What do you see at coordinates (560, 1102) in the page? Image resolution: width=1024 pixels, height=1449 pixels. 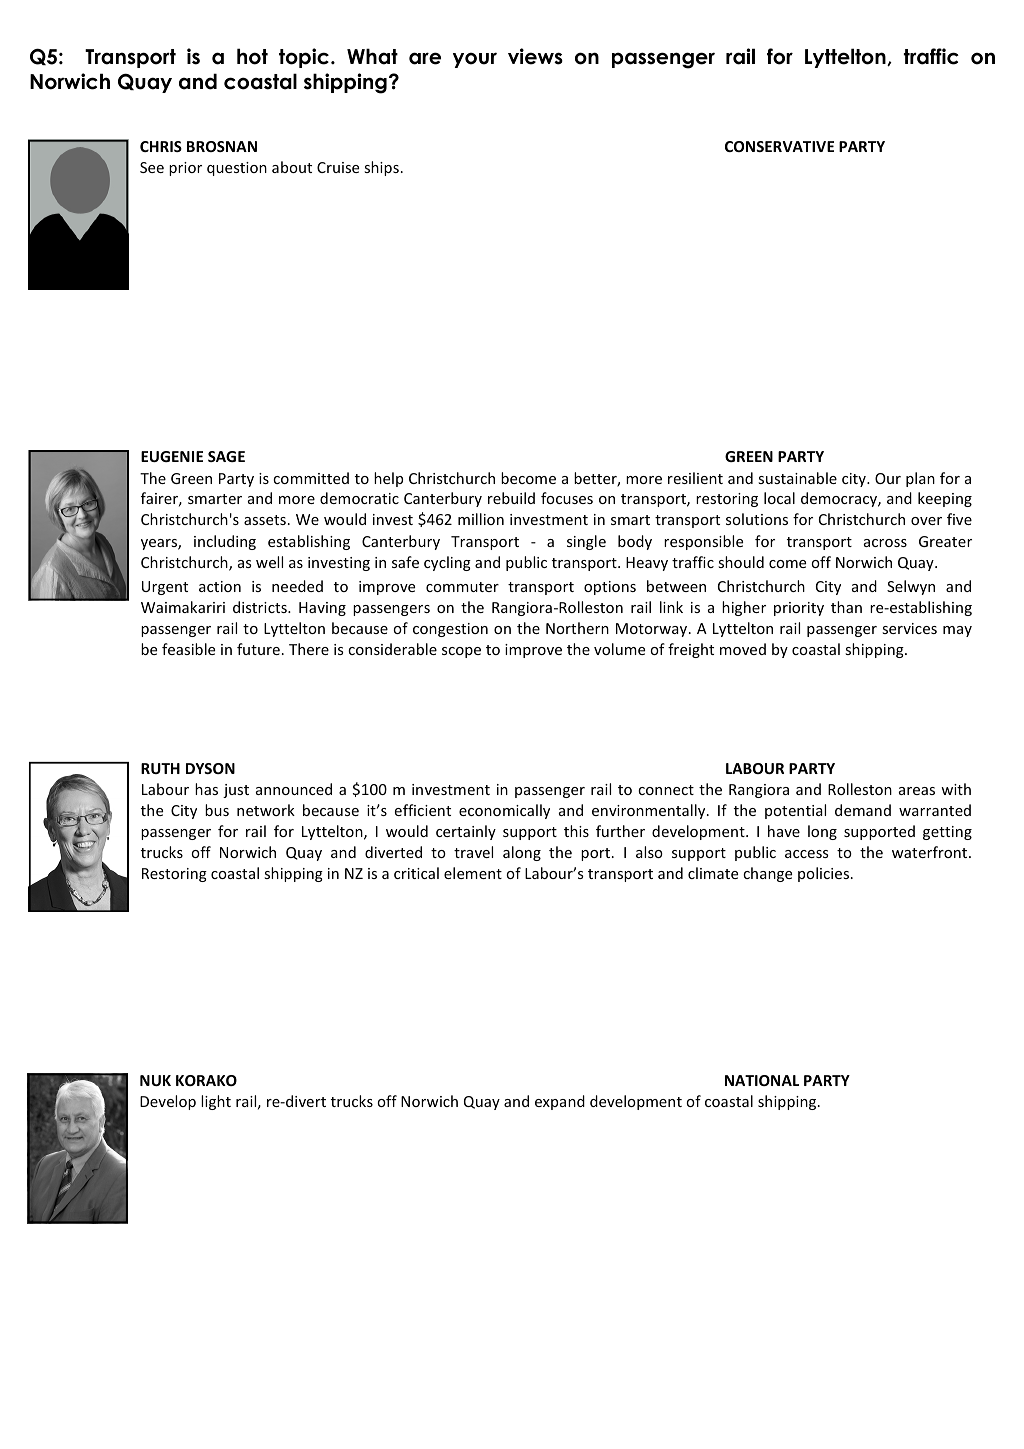 I see `expand` at bounding box center [560, 1102].
